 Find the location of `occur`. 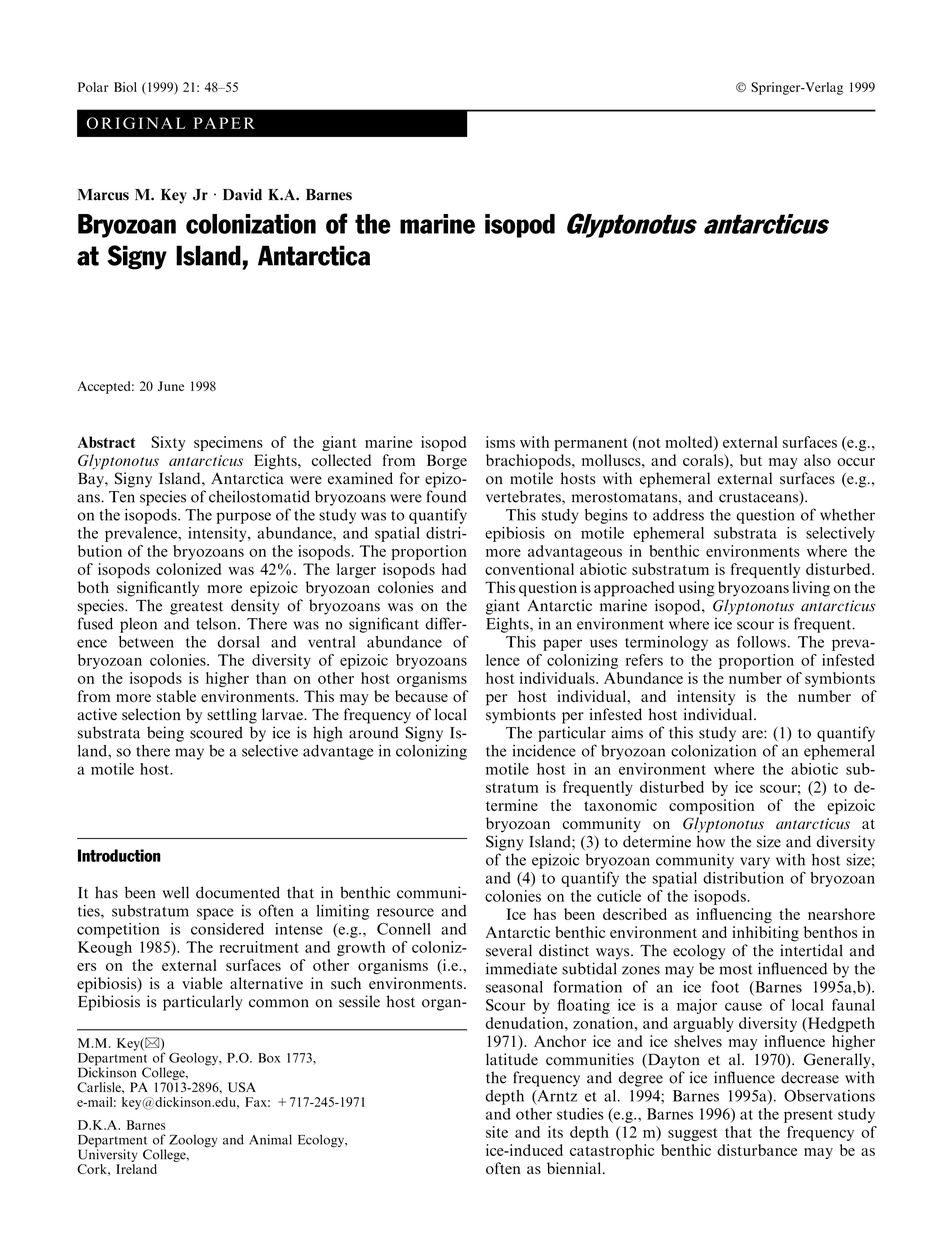

occur is located at coordinates (856, 462).
